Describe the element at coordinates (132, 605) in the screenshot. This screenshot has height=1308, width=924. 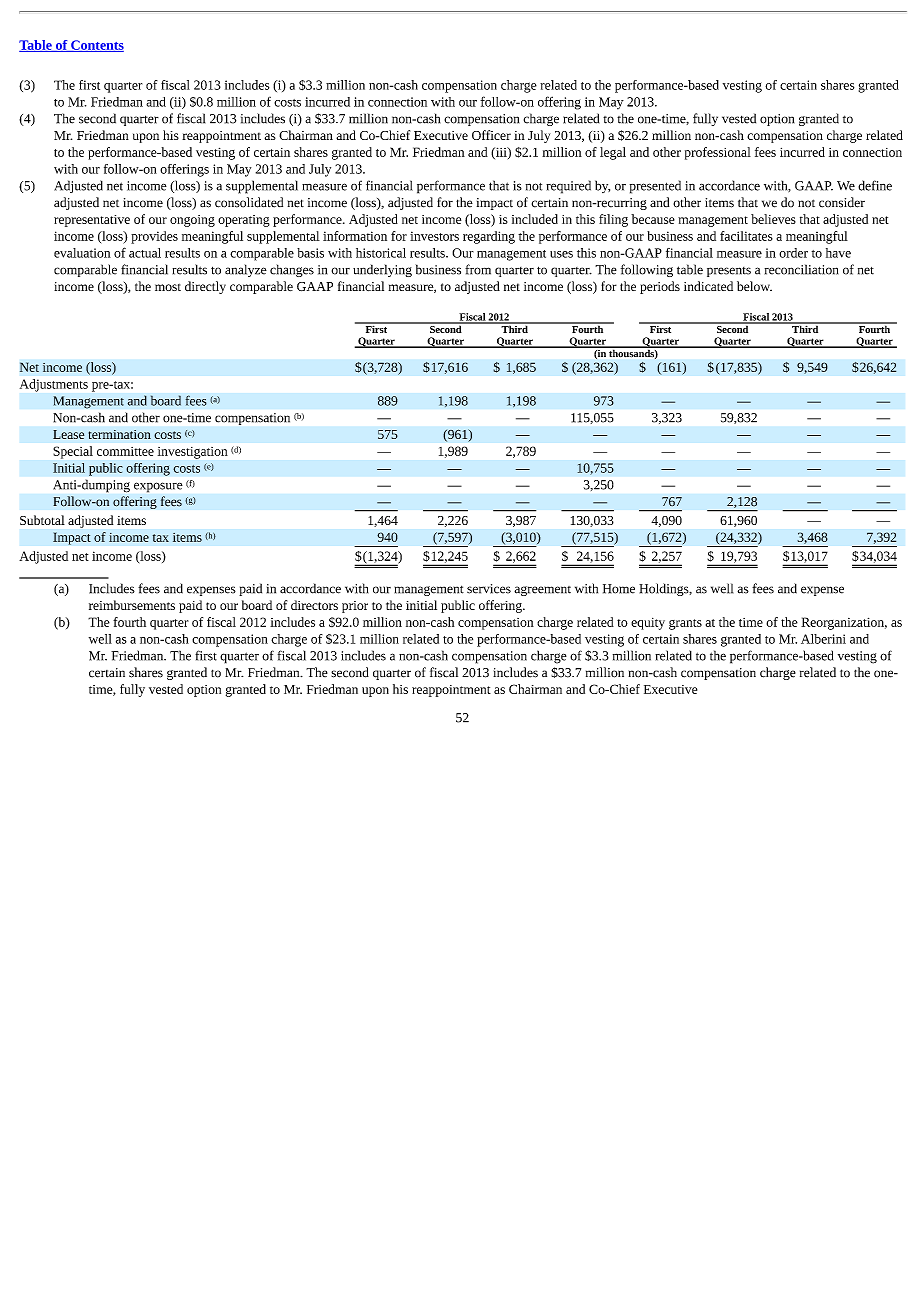
I see `reimbursements` at that location.
